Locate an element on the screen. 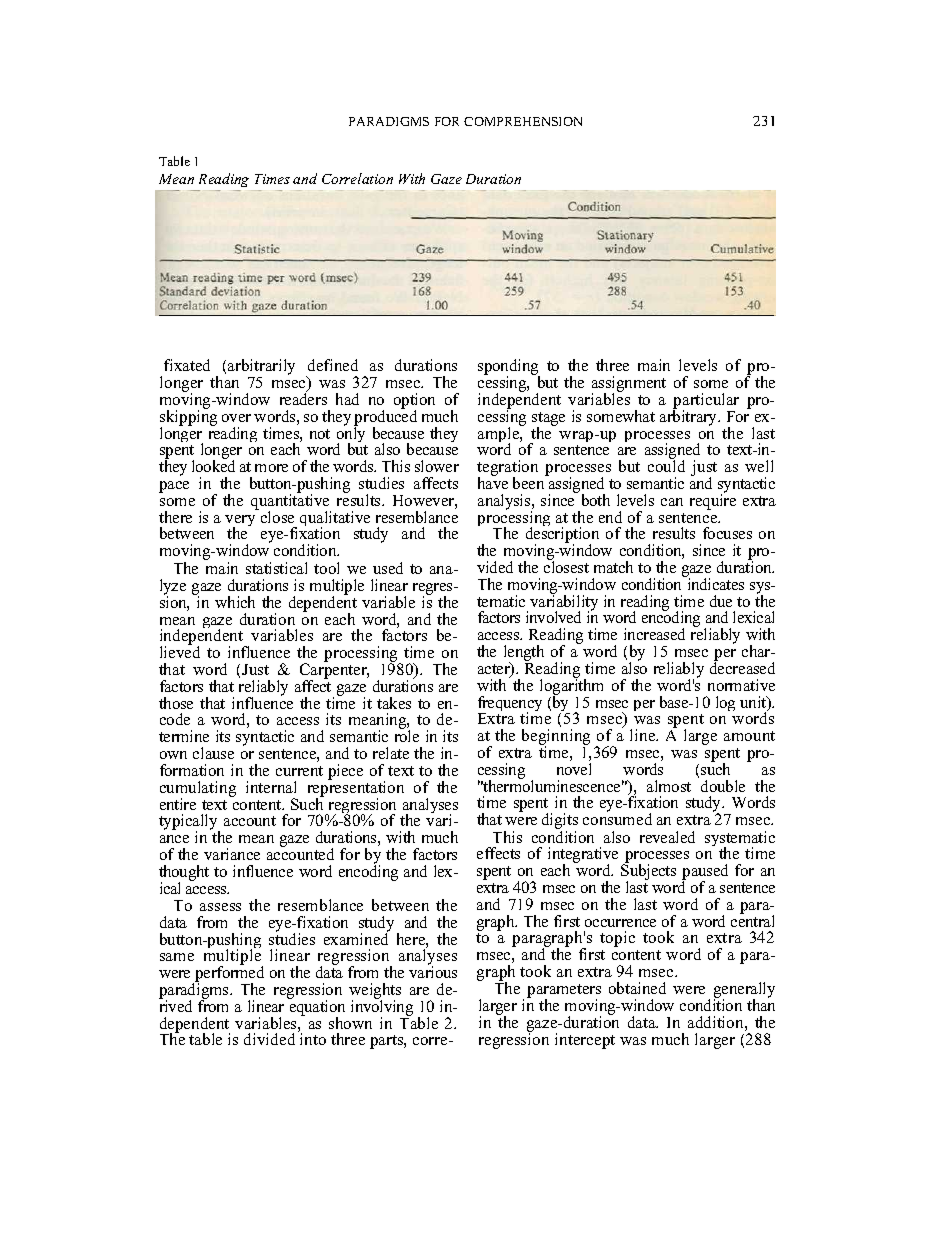 This screenshot has height=1233, width=952. particular is located at coordinates (706, 402).
